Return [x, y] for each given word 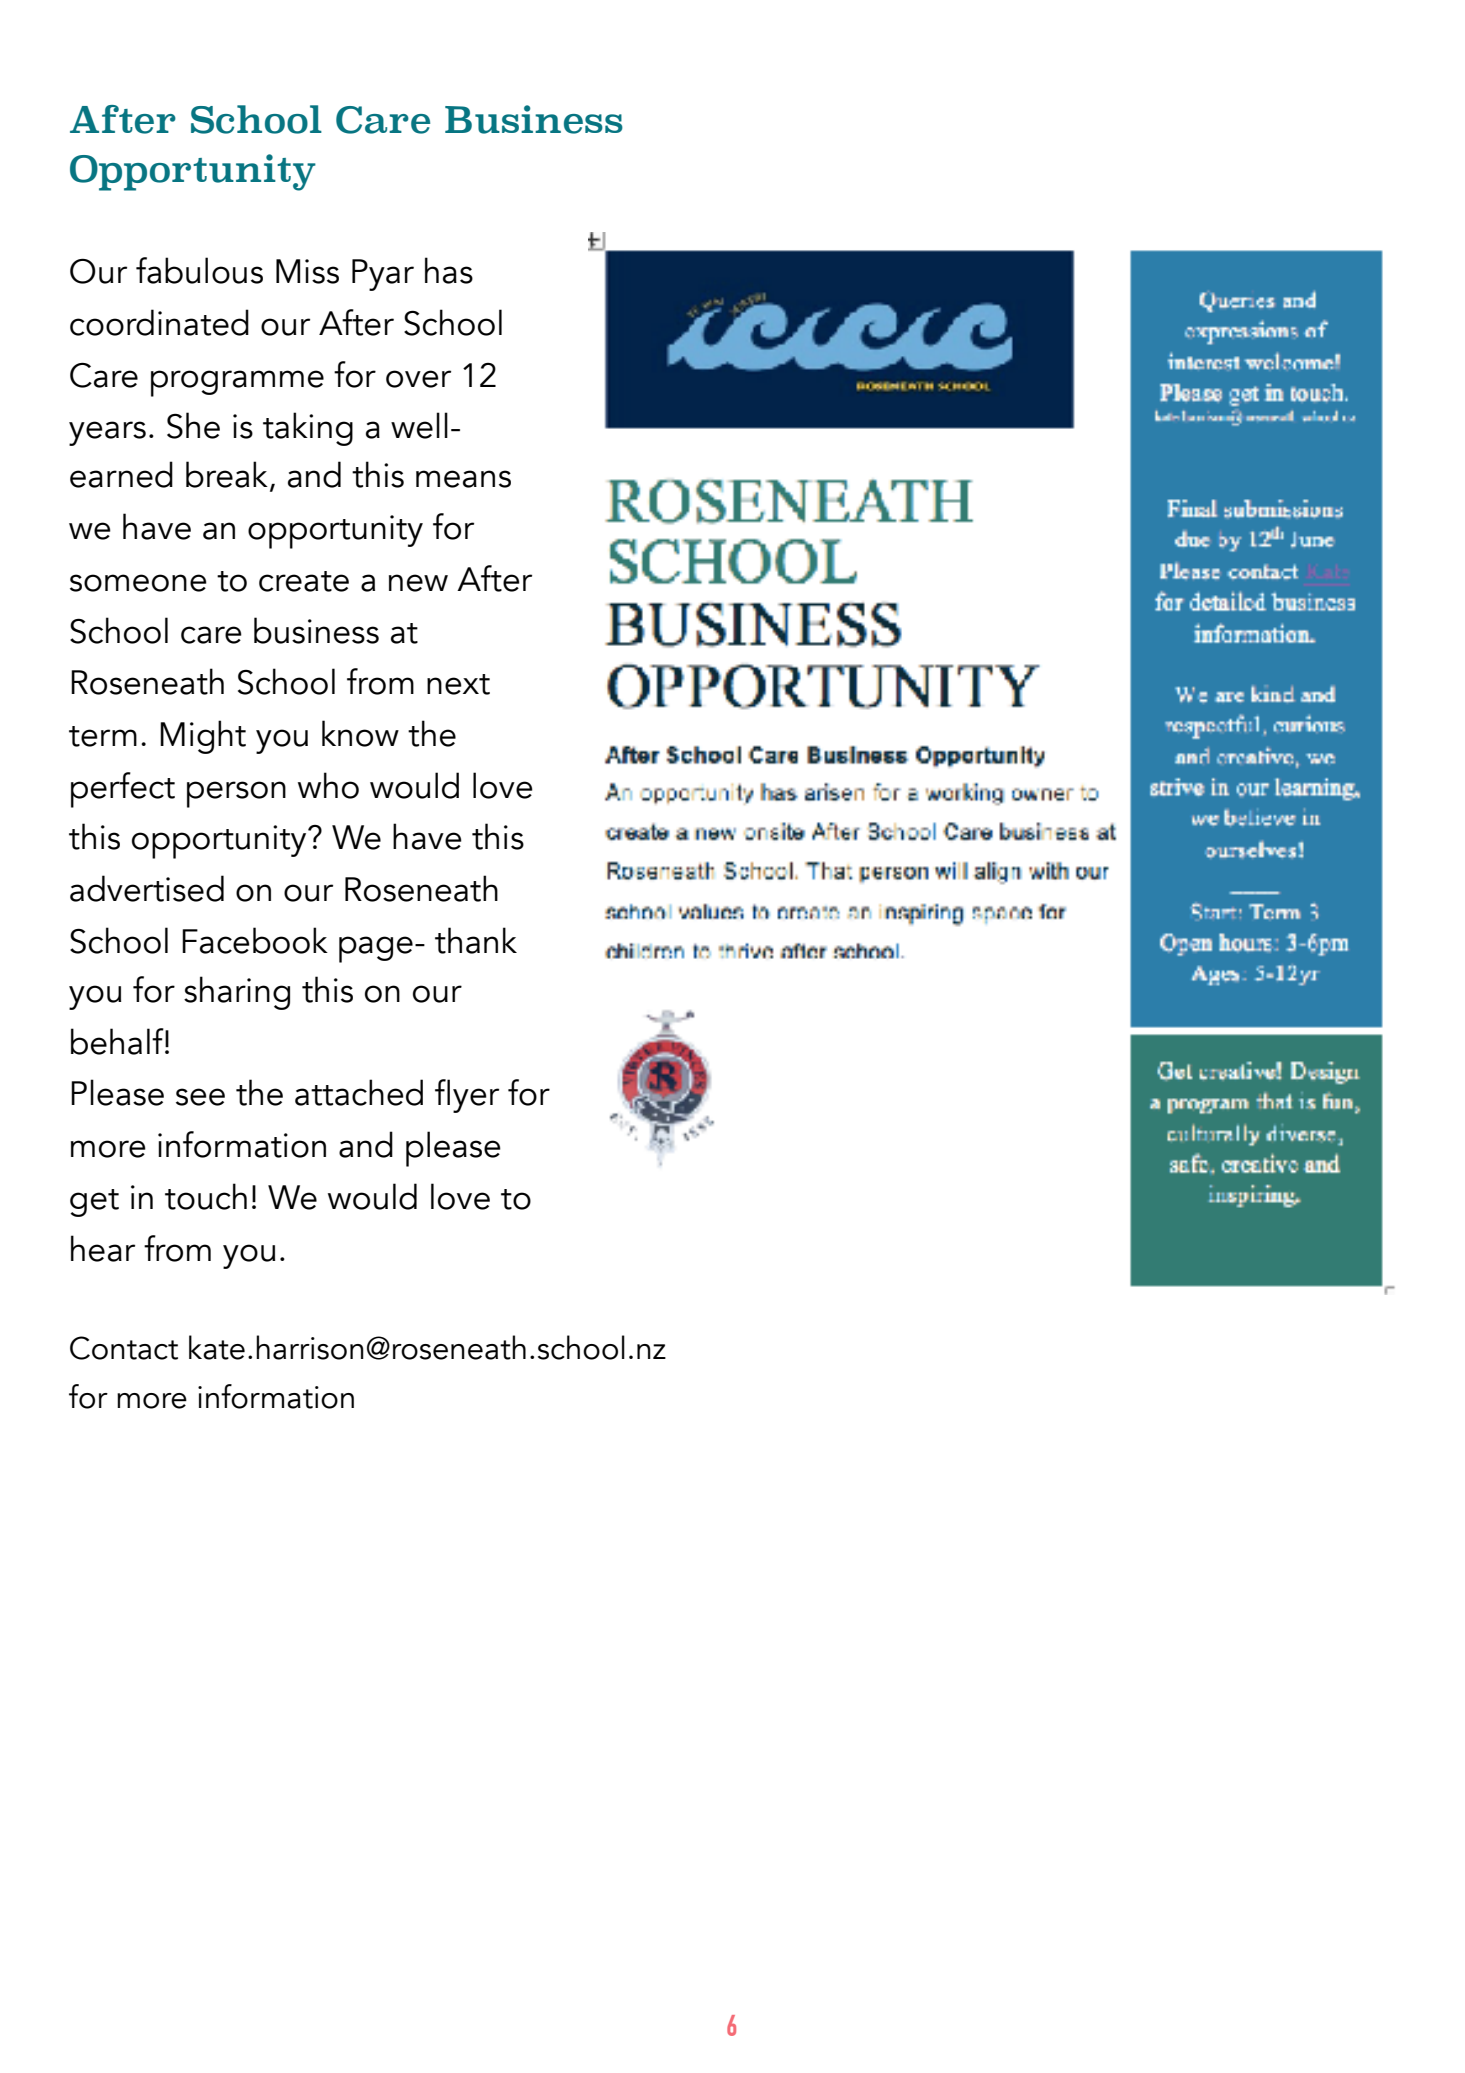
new [418, 583]
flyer [467, 1096]
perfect [123, 790]
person [236, 794]
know [360, 733]
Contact [124, 1348]
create [304, 581]
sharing [237, 993]
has [449, 270]
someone [138, 583]
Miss [307, 271]
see [200, 1097]
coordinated [159, 322]
